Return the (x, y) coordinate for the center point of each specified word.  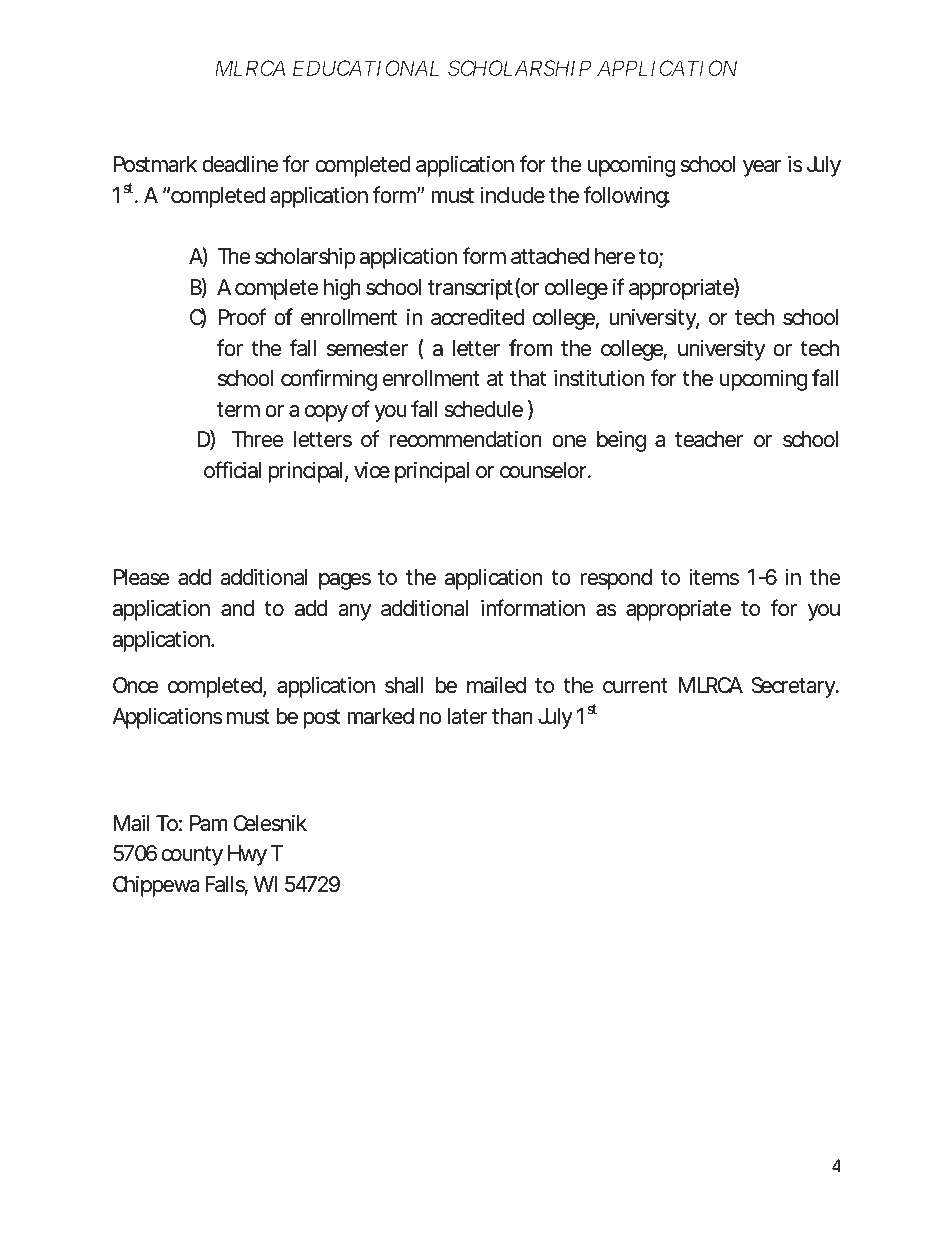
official (232, 470)
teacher (709, 439)
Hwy (247, 855)
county (192, 856)
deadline (240, 164)
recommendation (466, 439)
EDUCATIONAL (366, 68)
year (762, 168)
